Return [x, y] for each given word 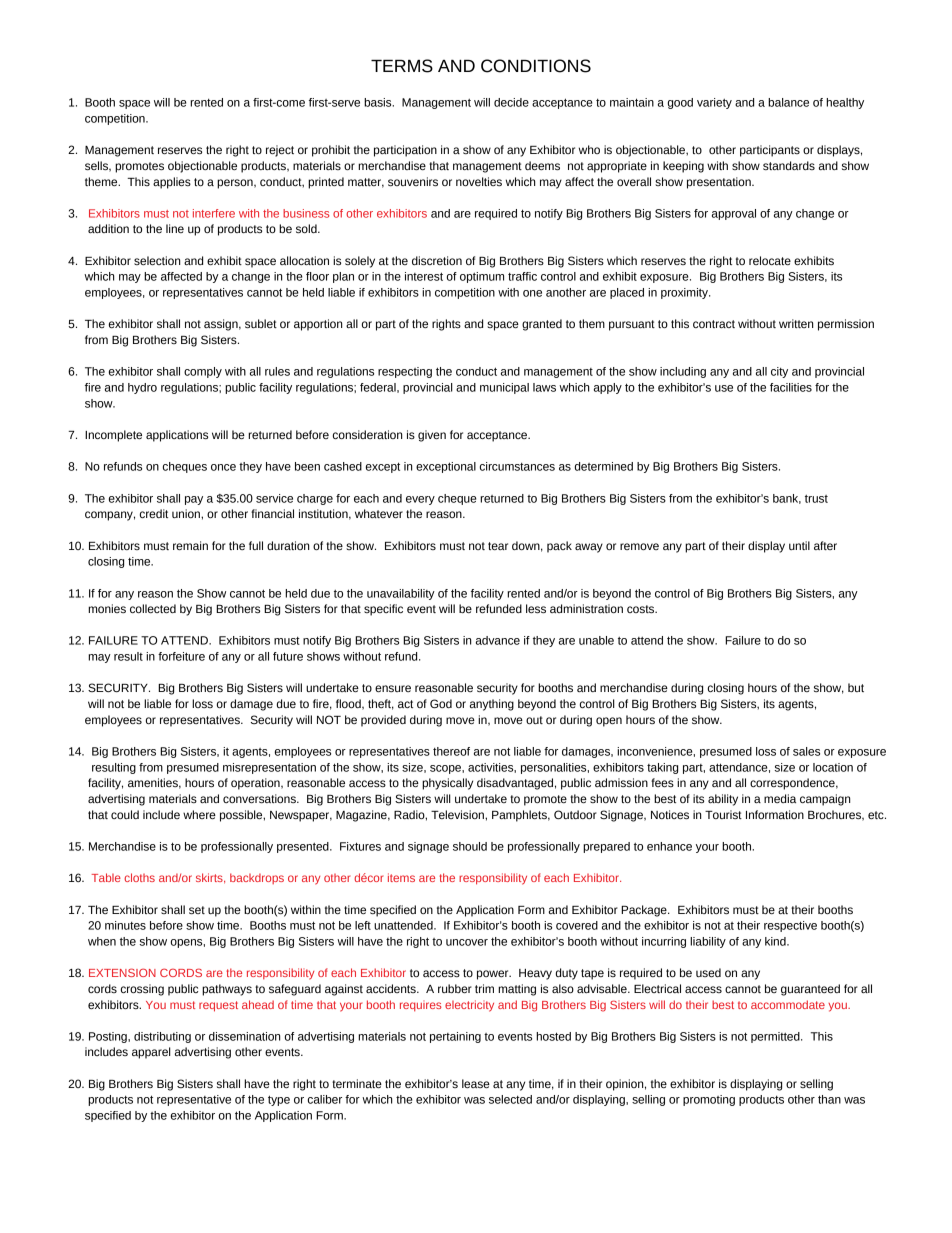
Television [458, 814]
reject [280, 151]
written [796, 323]
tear [498, 546]
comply [203, 372]
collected [153, 608]
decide [511, 102]
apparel [151, 1053]
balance [788, 102]
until [799, 545]
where [199, 814]
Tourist [723, 814]
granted [542, 325]
